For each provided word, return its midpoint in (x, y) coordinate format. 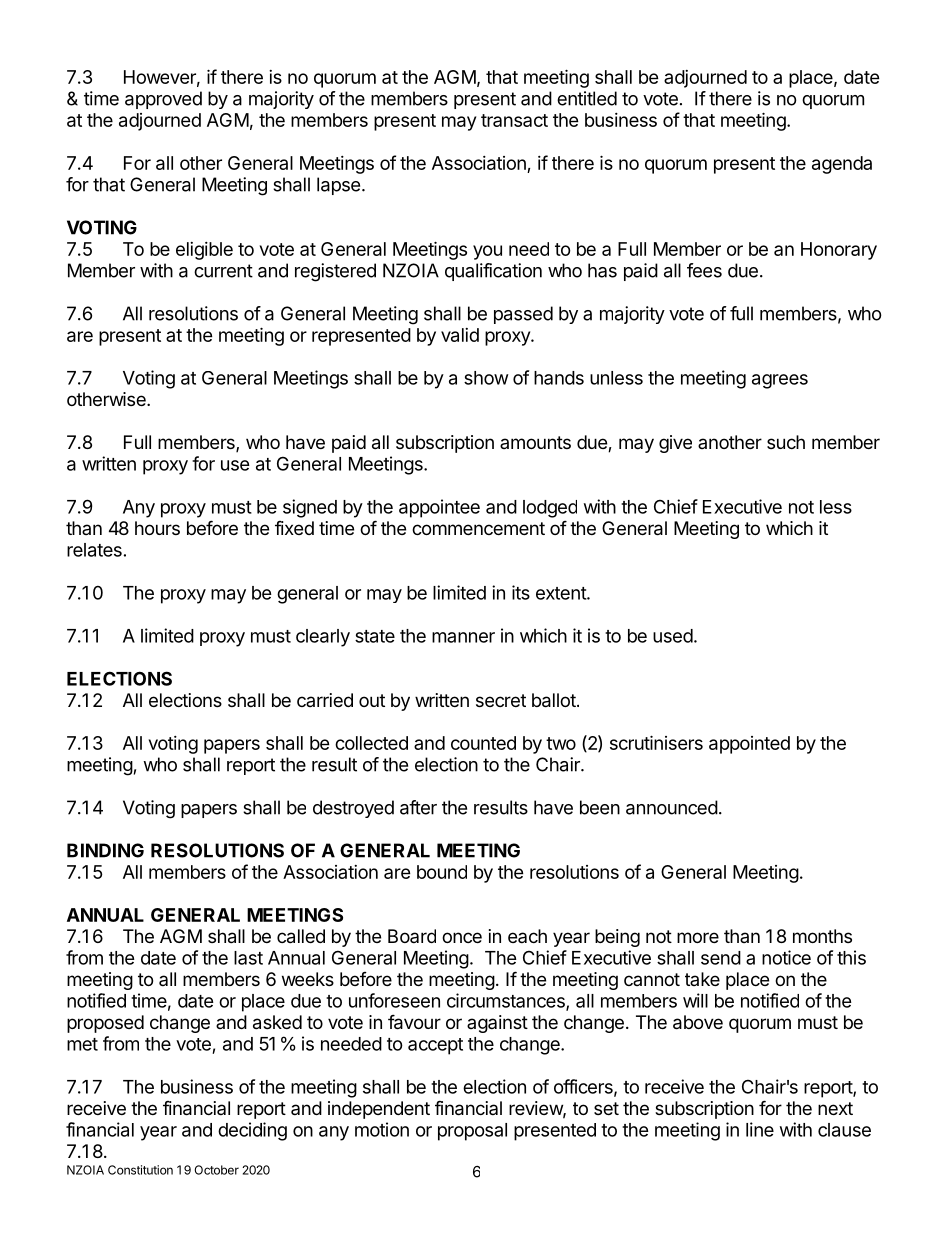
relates (94, 550)
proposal (472, 1132)
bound (442, 872)
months (822, 936)
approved (163, 100)
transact (514, 120)
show (486, 378)
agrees (780, 381)
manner (463, 637)
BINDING (105, 850)
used (673, 636)
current (223, 271)
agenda (842, 165)
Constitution (140, 1170)
